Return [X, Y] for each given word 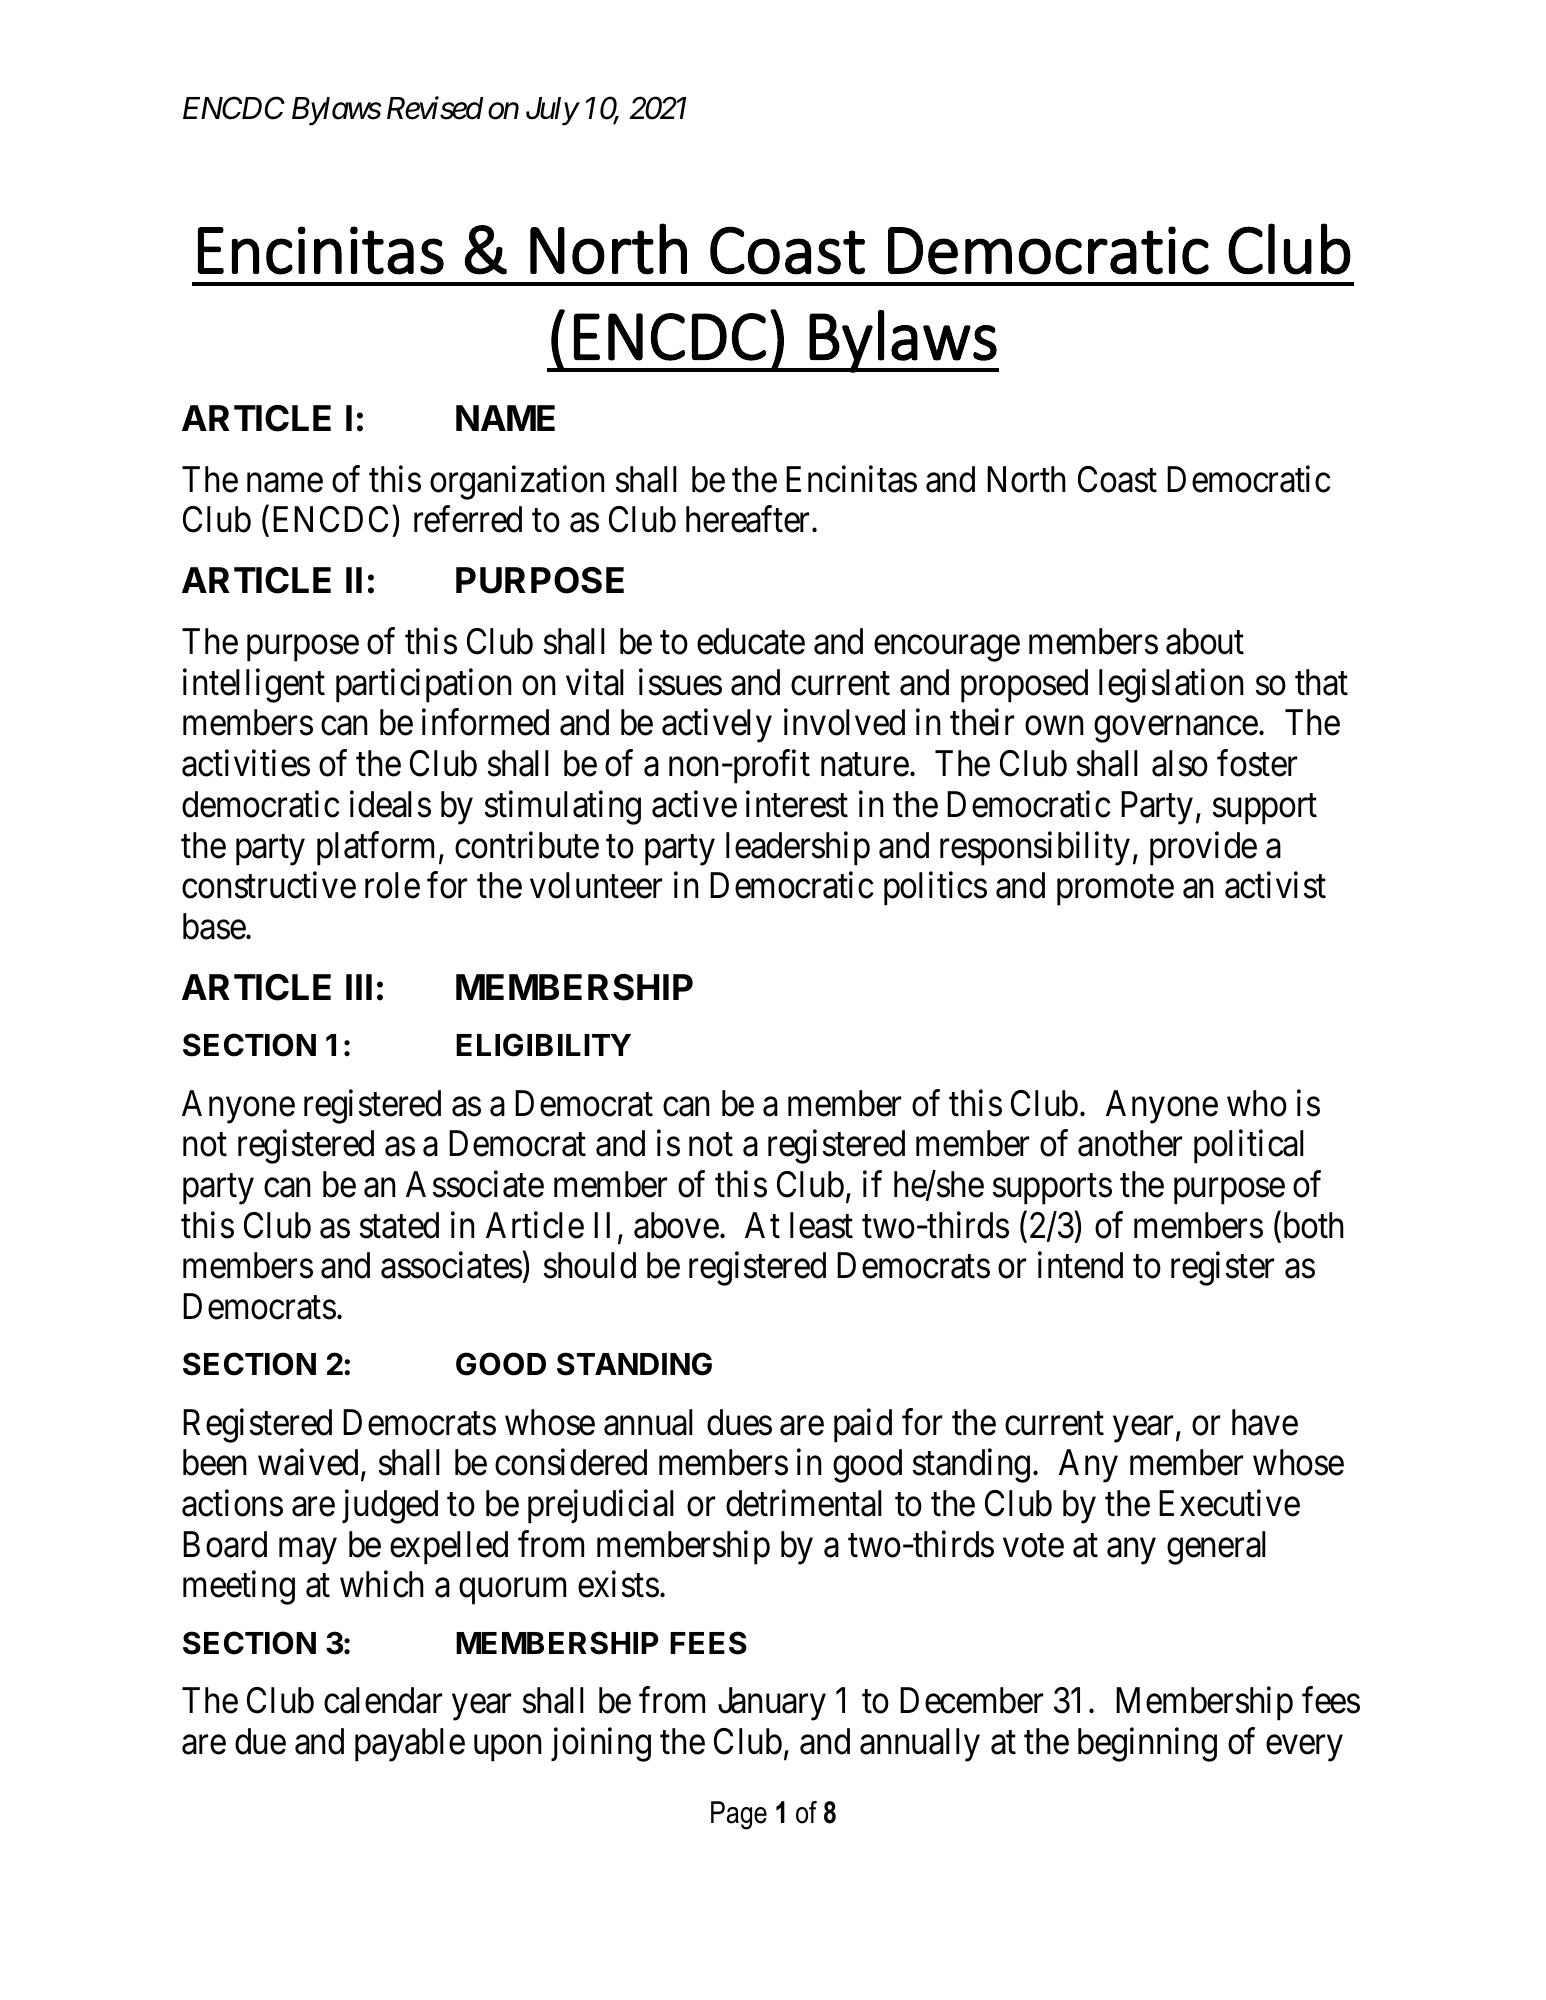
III [359, 987]
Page [739, 1815]
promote [1115, 891]
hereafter [749, 519]
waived [310, 1464]
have [1265, 1422]
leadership [798, 848]
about [1205, 641]
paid [863, 1426]
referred [468, 519]
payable [410, 1745]
